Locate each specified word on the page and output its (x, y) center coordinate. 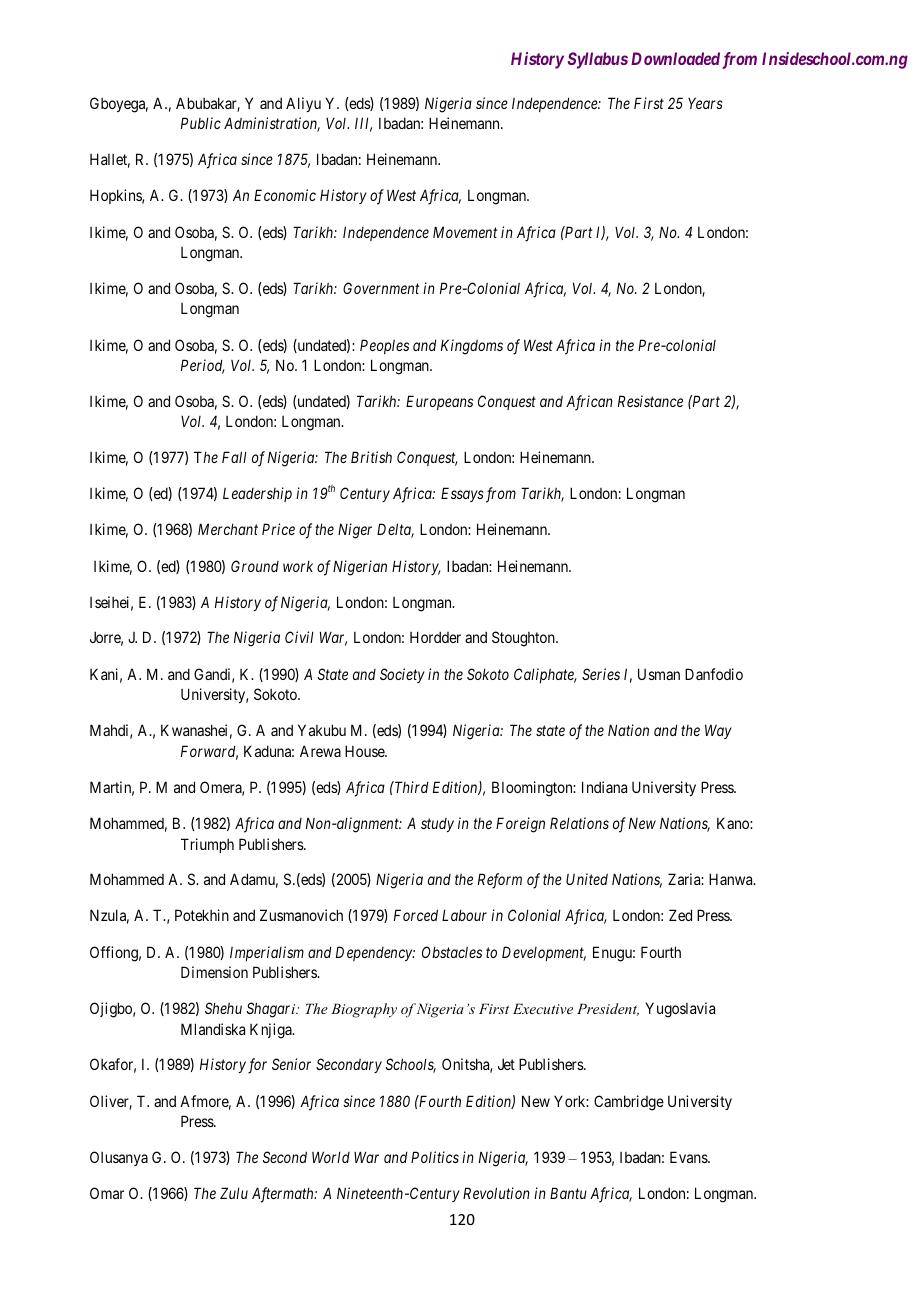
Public (201, 123)
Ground (255, 566)
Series (601, 674)
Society (402, 675)
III (363, 124)
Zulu (234, 1193)
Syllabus (598, 60)
